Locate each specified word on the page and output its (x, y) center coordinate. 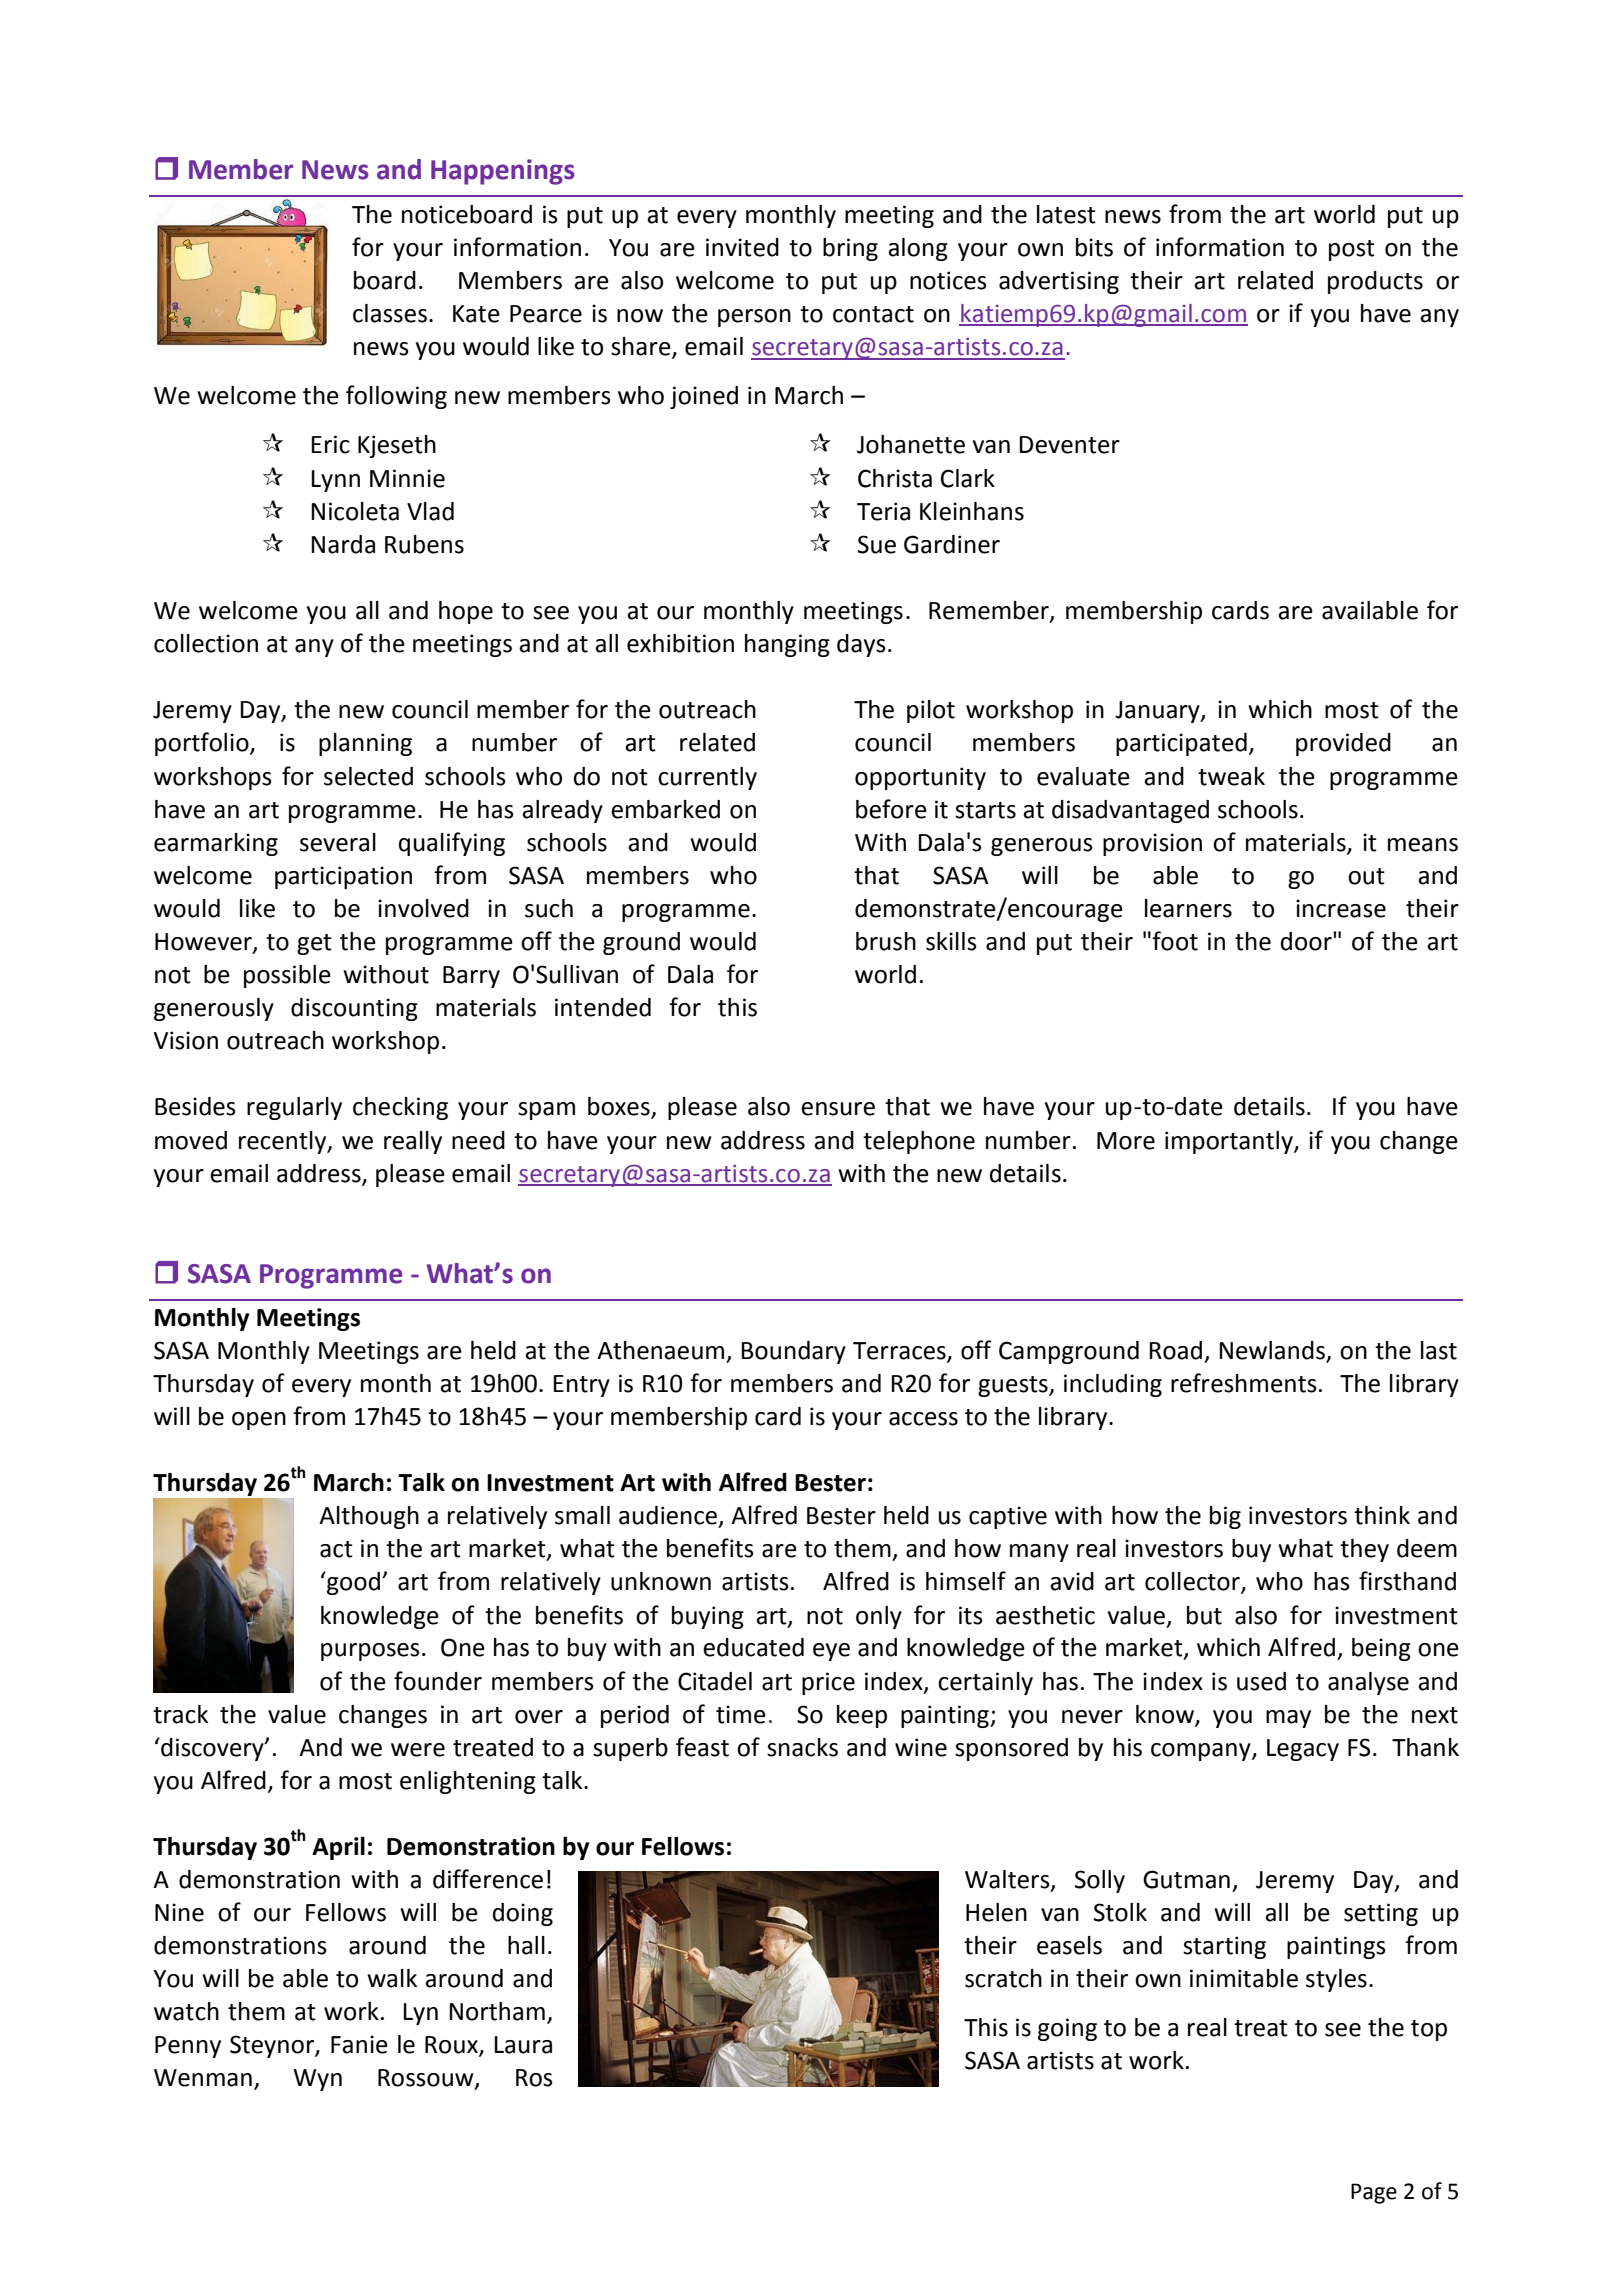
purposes (370, 1652)
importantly (1230, 1142)
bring (850, 249)
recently (284, 1142)
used (1261, 1681)
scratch (1003, 1978)
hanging (787, 645)
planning (365, 744)
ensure (838, 1109)
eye (831, 1652)
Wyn (317, 2080)
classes (390, 313)
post (1352, 250)
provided (1343, 744)
